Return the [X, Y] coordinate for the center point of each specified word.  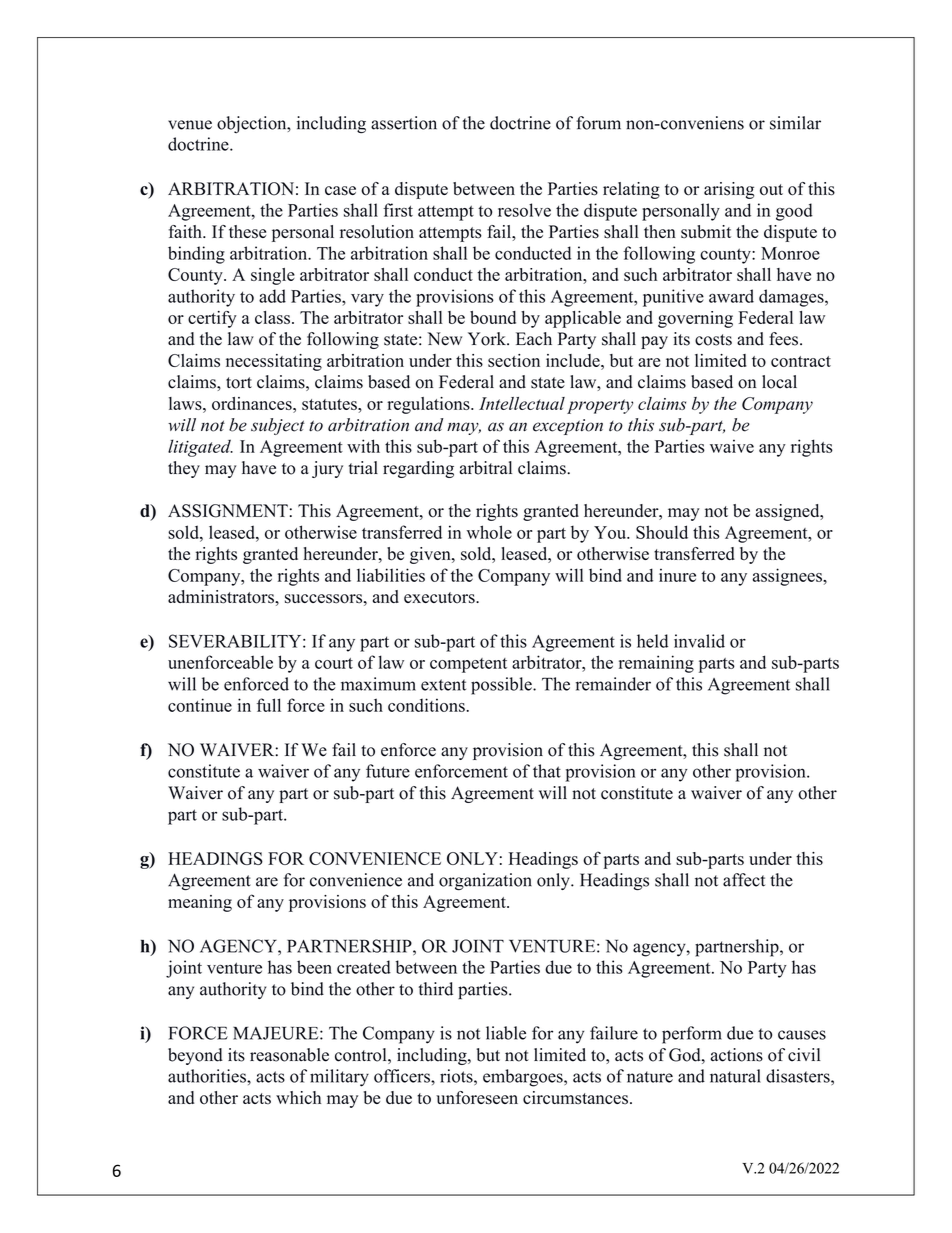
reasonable [289, 1055]
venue [190, 125]
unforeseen [477, 1098]
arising [729, 190]
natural [735, 1076]
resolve [524, 210]
